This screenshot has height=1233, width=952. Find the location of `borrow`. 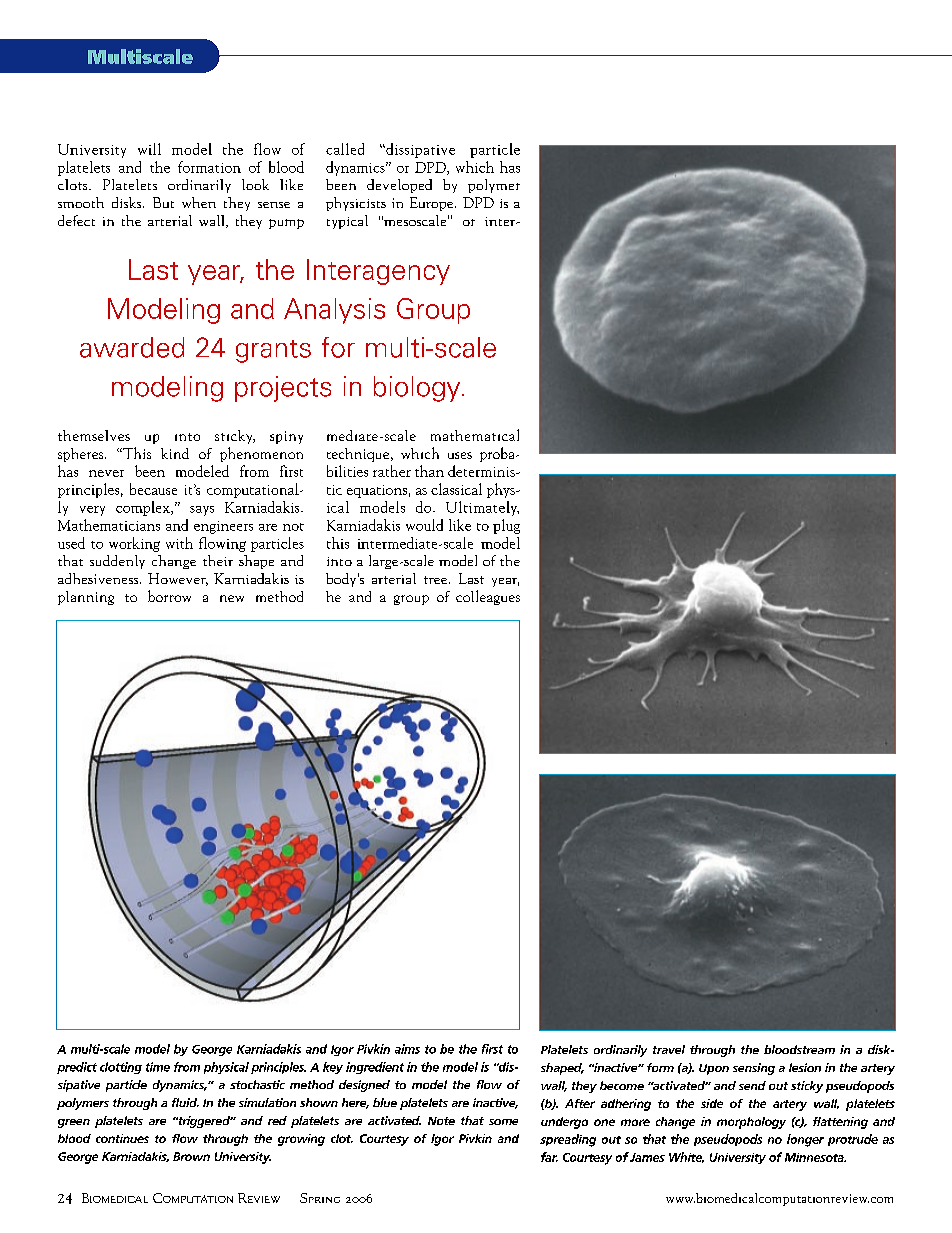

borrow is located at coordinates (169, 596).
